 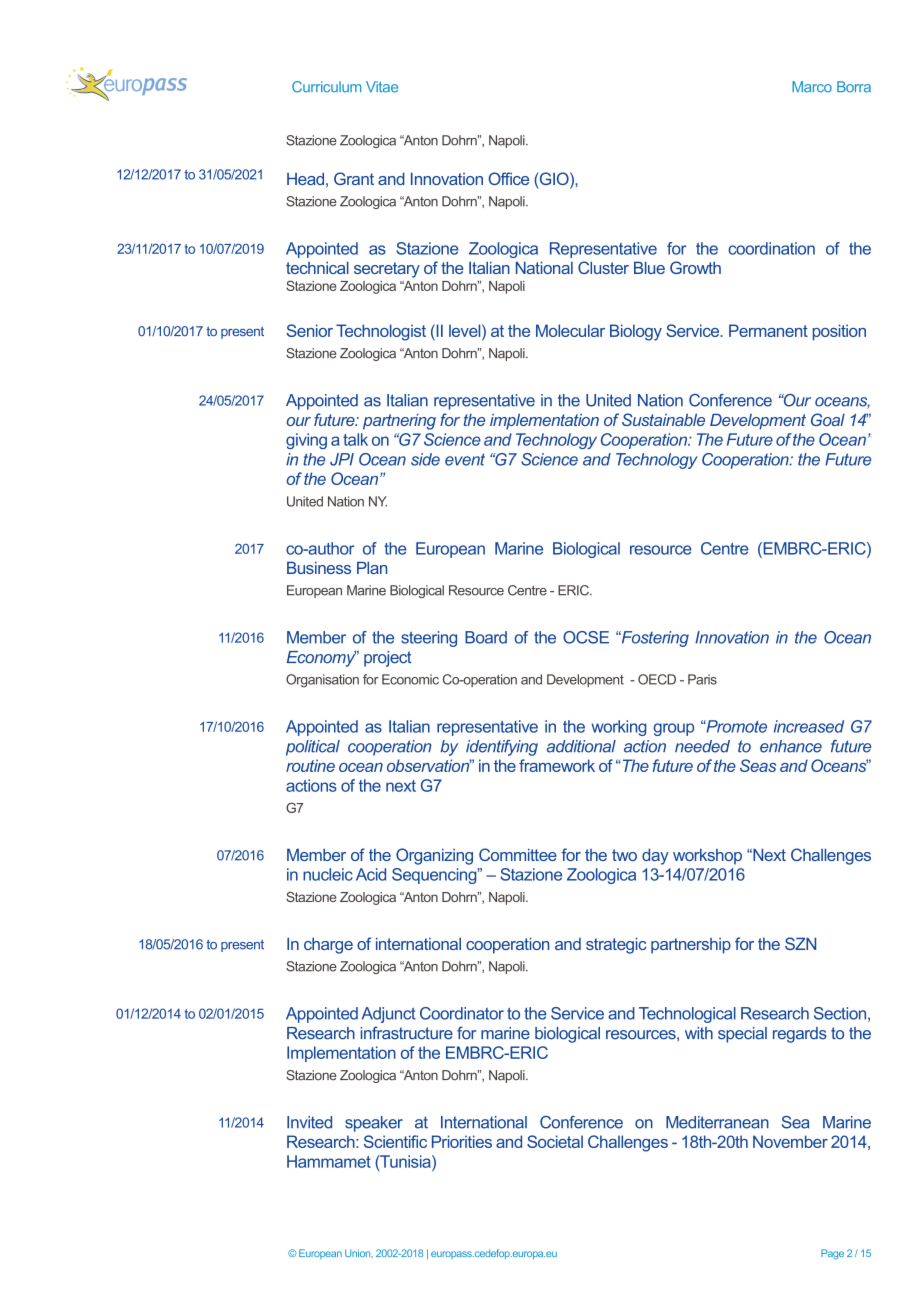 I want to click on Marco, so click(x=812, y=87).
